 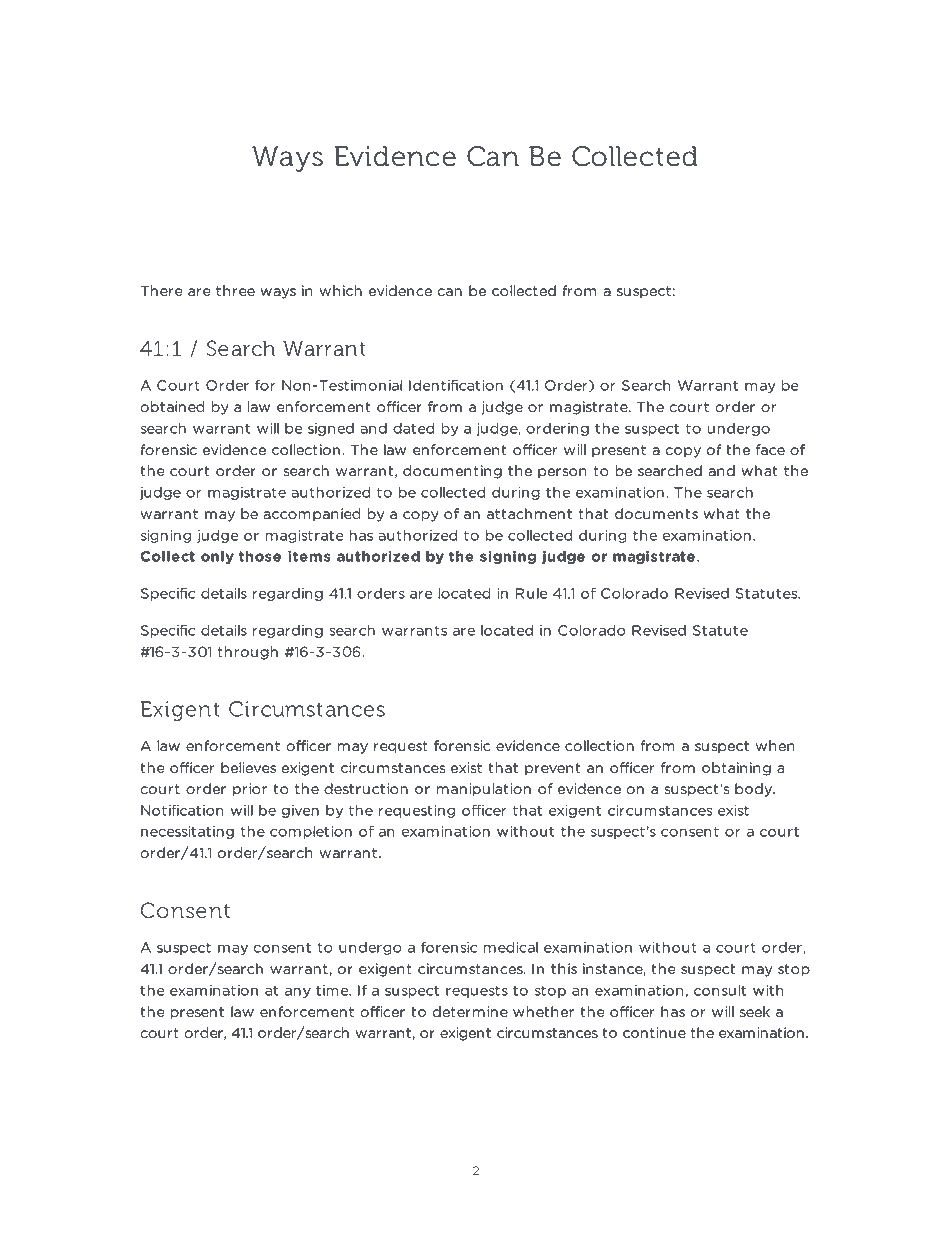 I want to click on through, so click(x=248, y=653).
